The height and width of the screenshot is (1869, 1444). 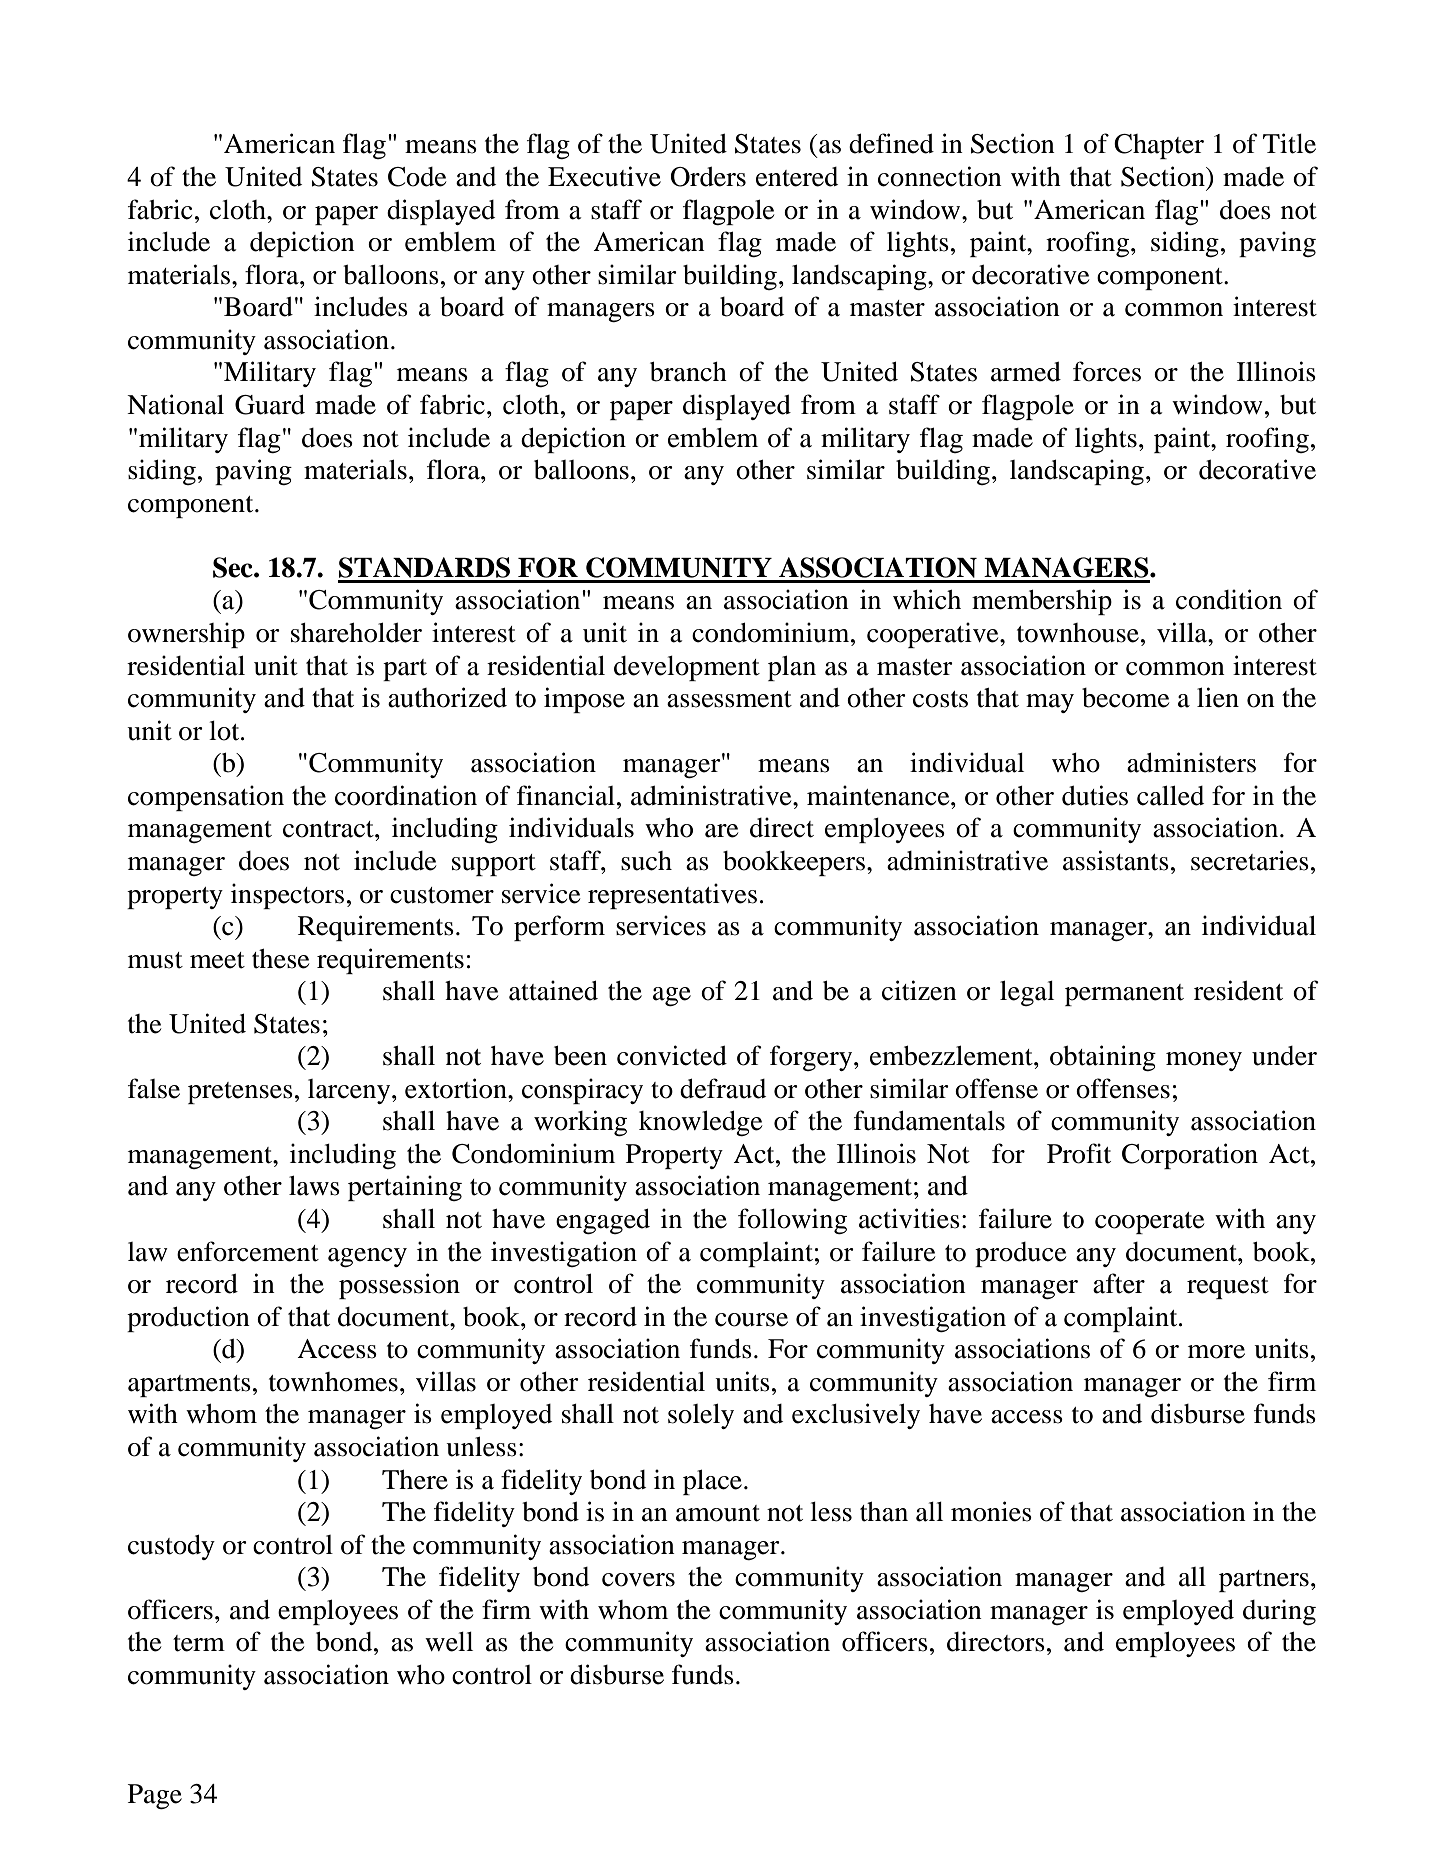 I want to click on enforcement, so click(x=248, y=1251).
